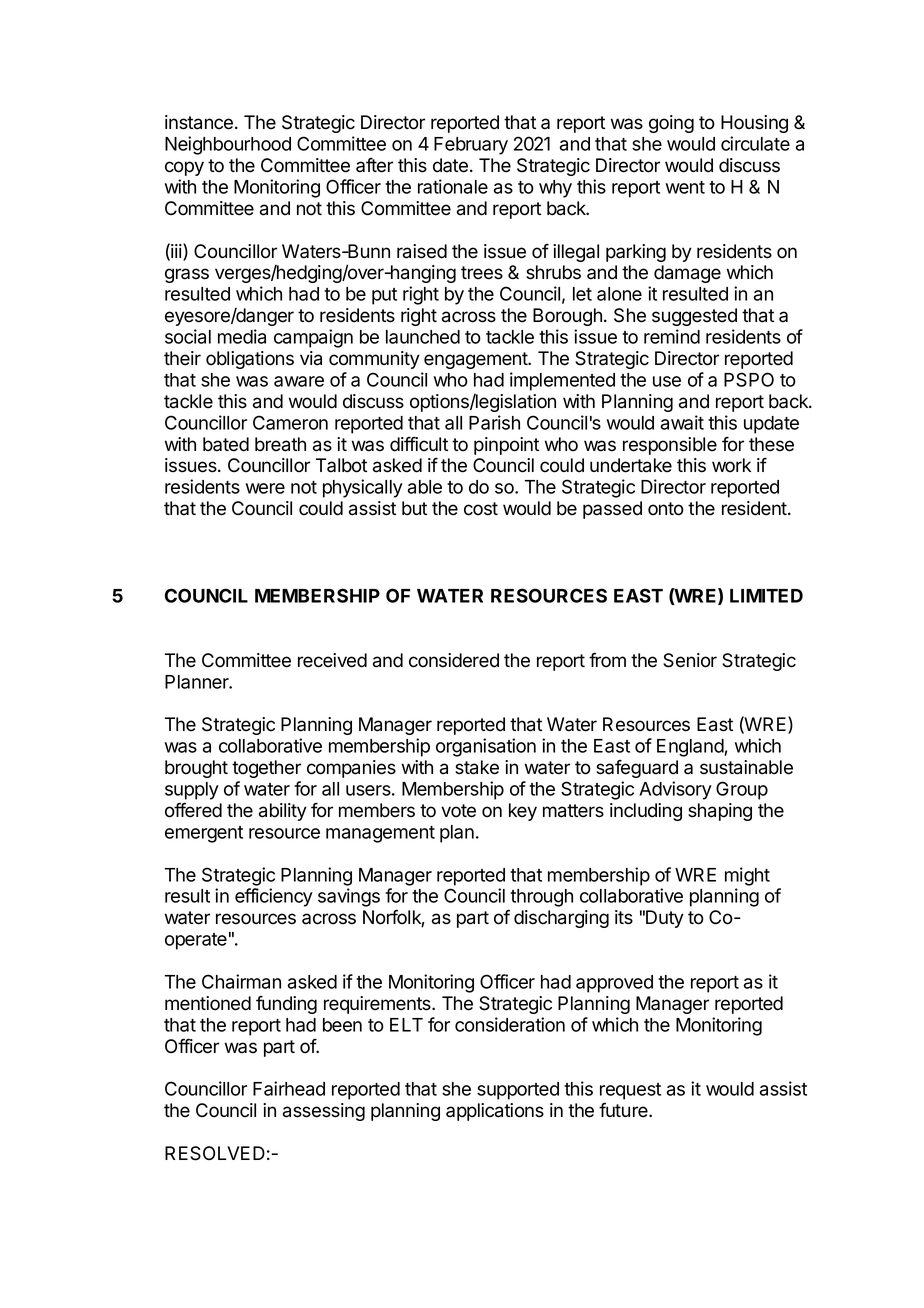 Image resolution: width=924 pixels, height=1308 pixels. Describe the element at coordinates (747, 876) in the screenshot. I see `might` at that location.
